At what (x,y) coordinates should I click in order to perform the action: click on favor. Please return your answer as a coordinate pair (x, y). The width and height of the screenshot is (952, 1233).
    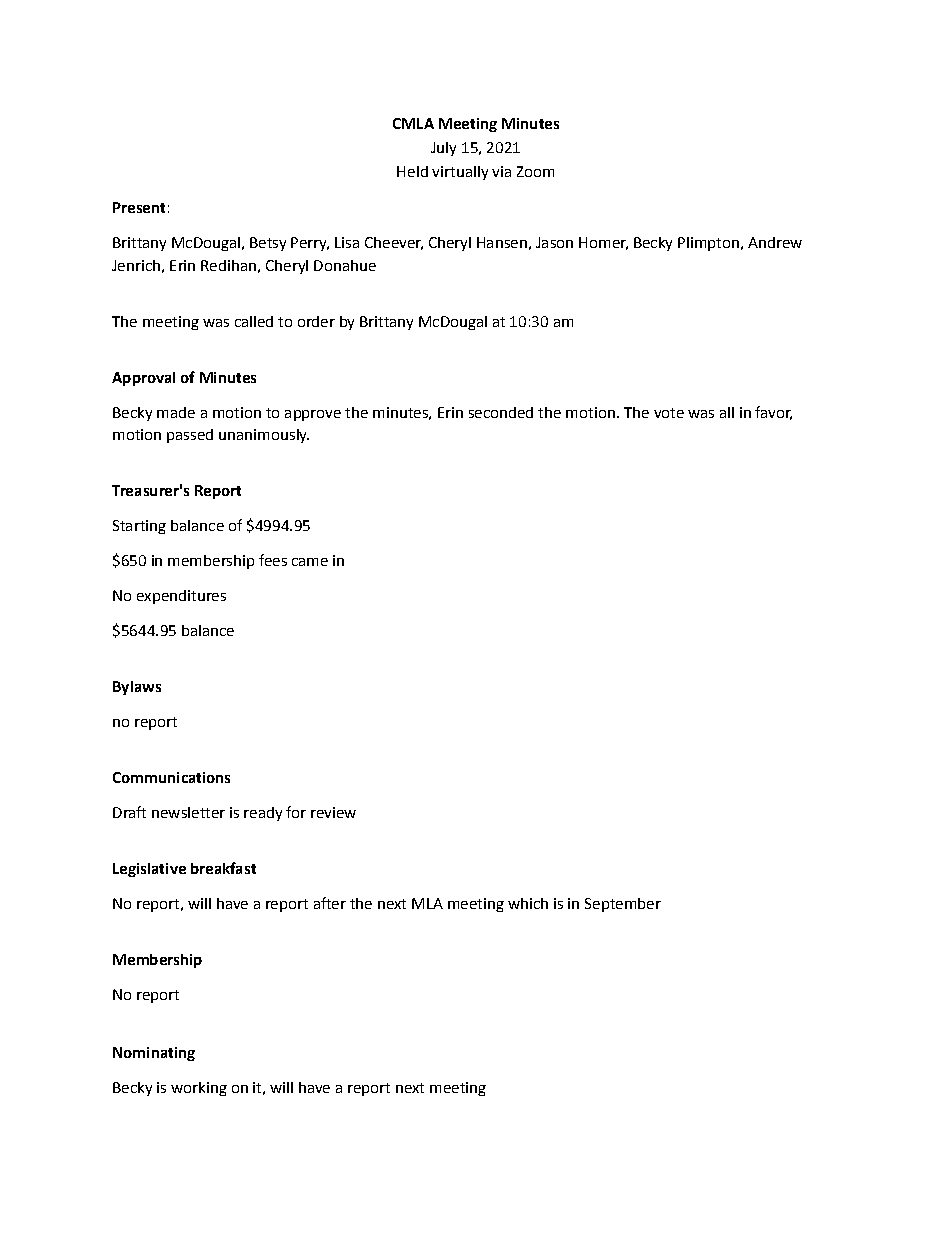
    Looking at the image, I should click on (773, 413).
